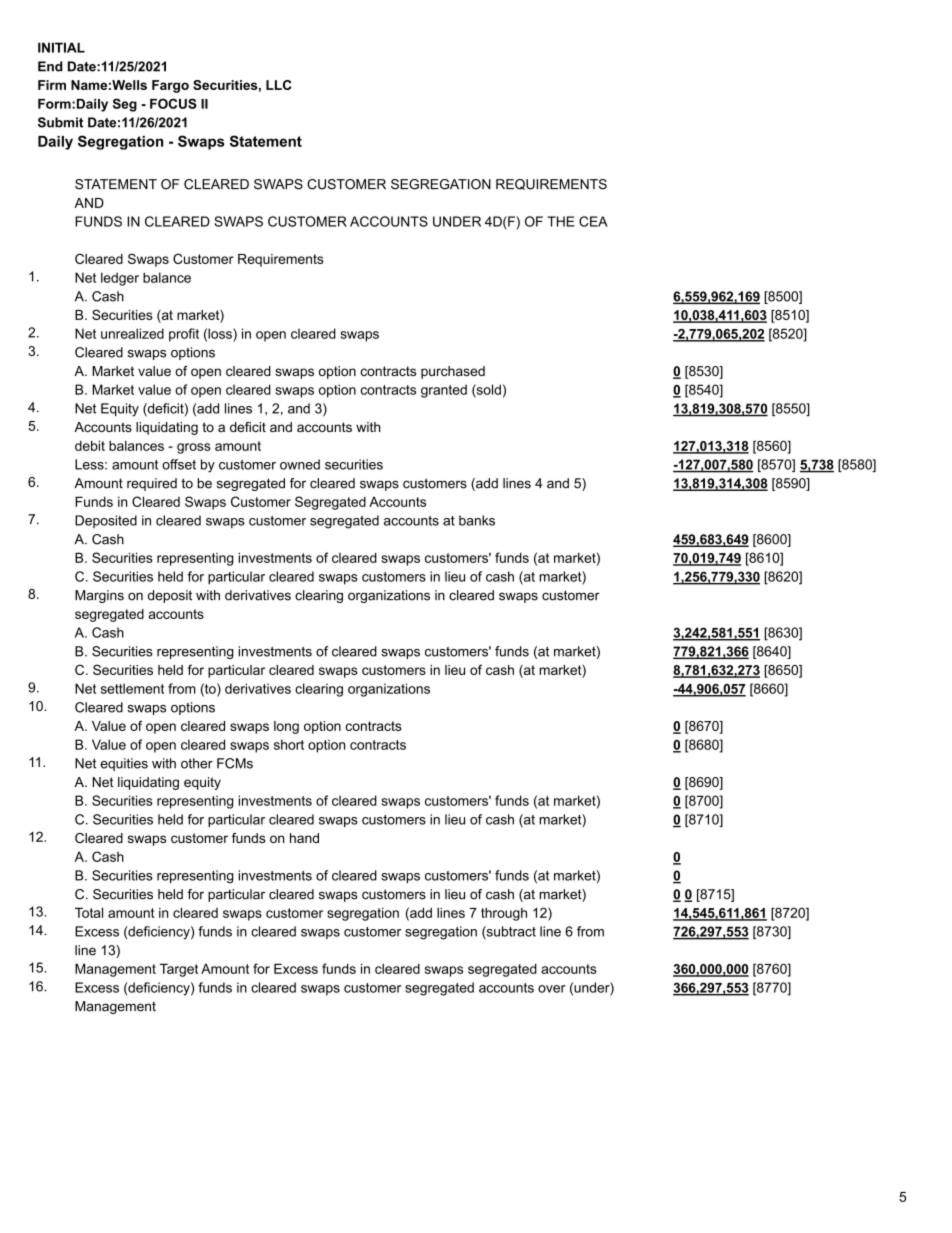 The width and height of the page is (952, 1233). Describe the element at coordinates (304, 838) in the page. I see `hand` at that location.
